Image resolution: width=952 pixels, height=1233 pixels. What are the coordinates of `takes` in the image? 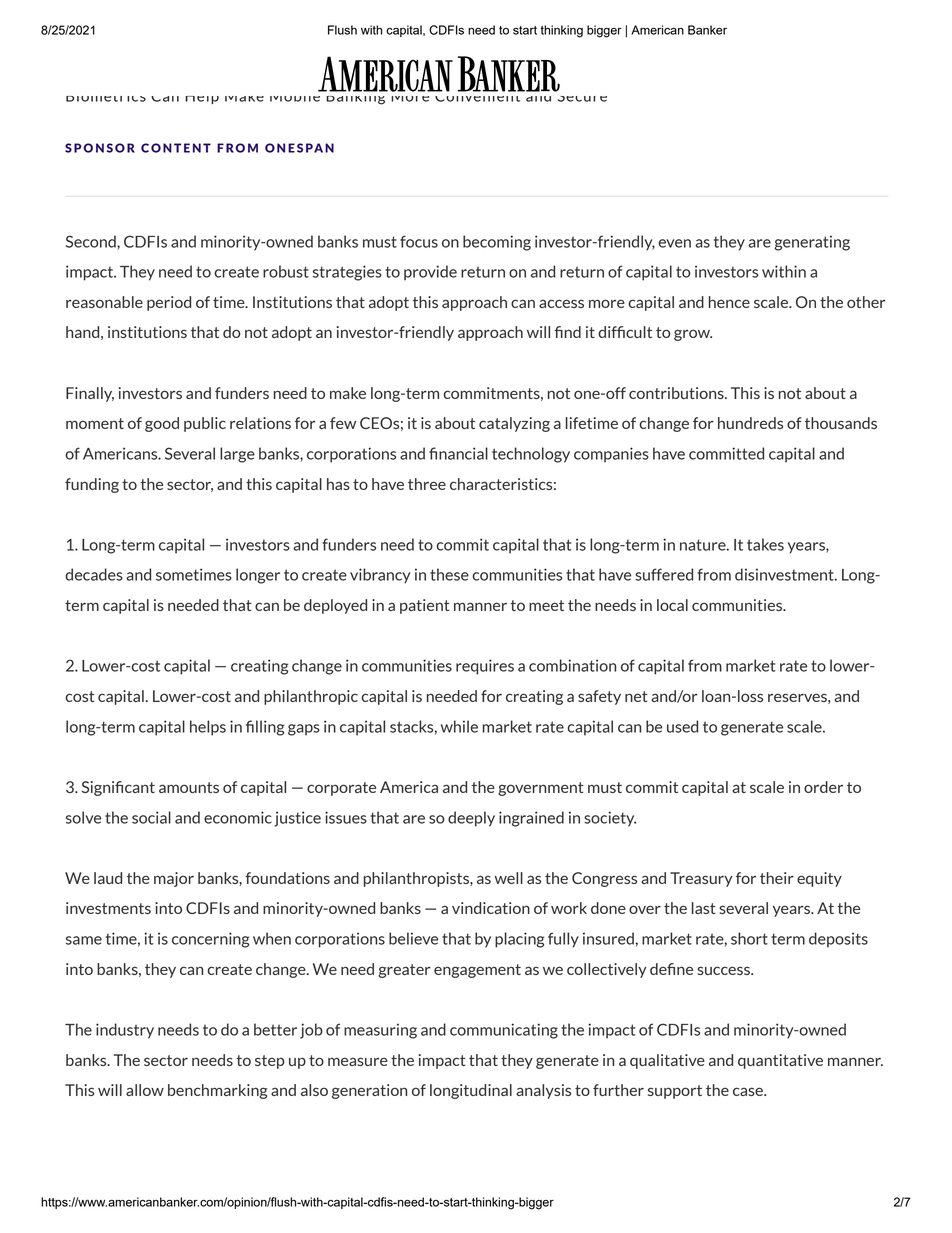 It's located at (765, 544).
